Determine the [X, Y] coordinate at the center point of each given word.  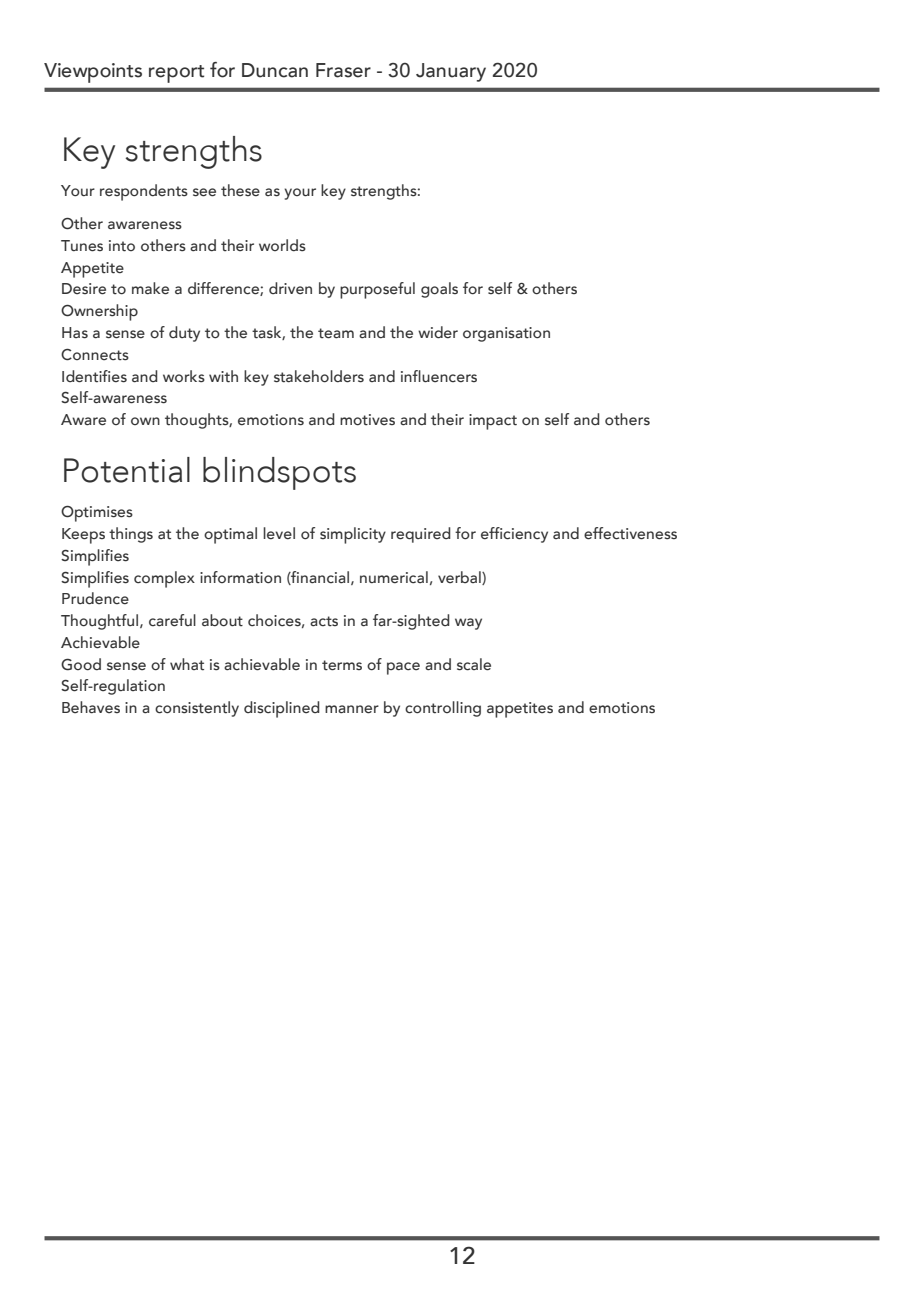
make [150, 288]
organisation [506, 334]
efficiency [514, 535]
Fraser [343, 70]
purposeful [377, 290]
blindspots [279, 473]
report [176, 74]
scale [474, 664]
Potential [127, 470]
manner [352, 709]
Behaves [91, 707]
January [451, 72]
